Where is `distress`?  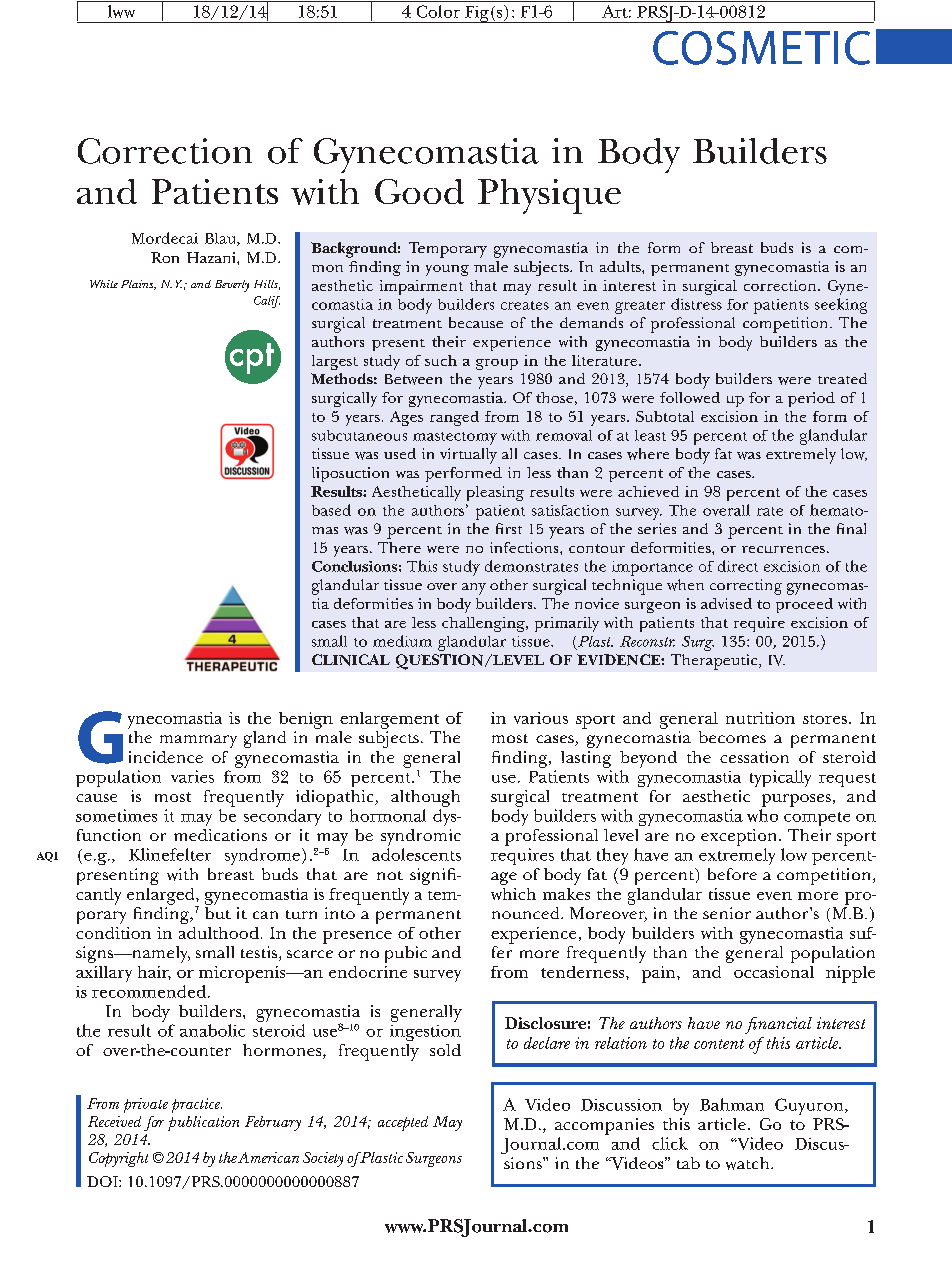 distress is located at coordinates (696, 304).
